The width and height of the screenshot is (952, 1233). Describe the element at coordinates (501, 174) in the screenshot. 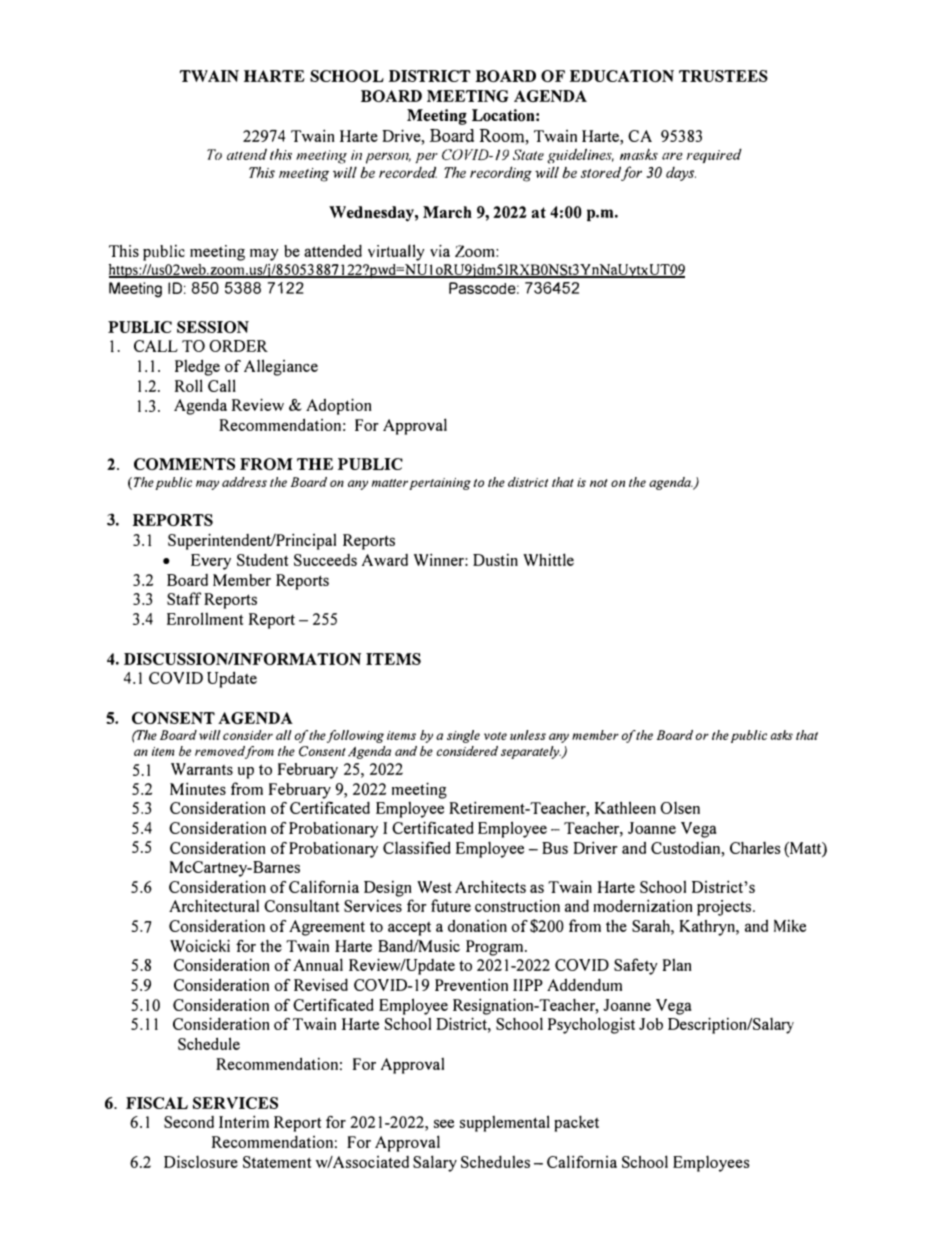

I see `recording` at that location.
